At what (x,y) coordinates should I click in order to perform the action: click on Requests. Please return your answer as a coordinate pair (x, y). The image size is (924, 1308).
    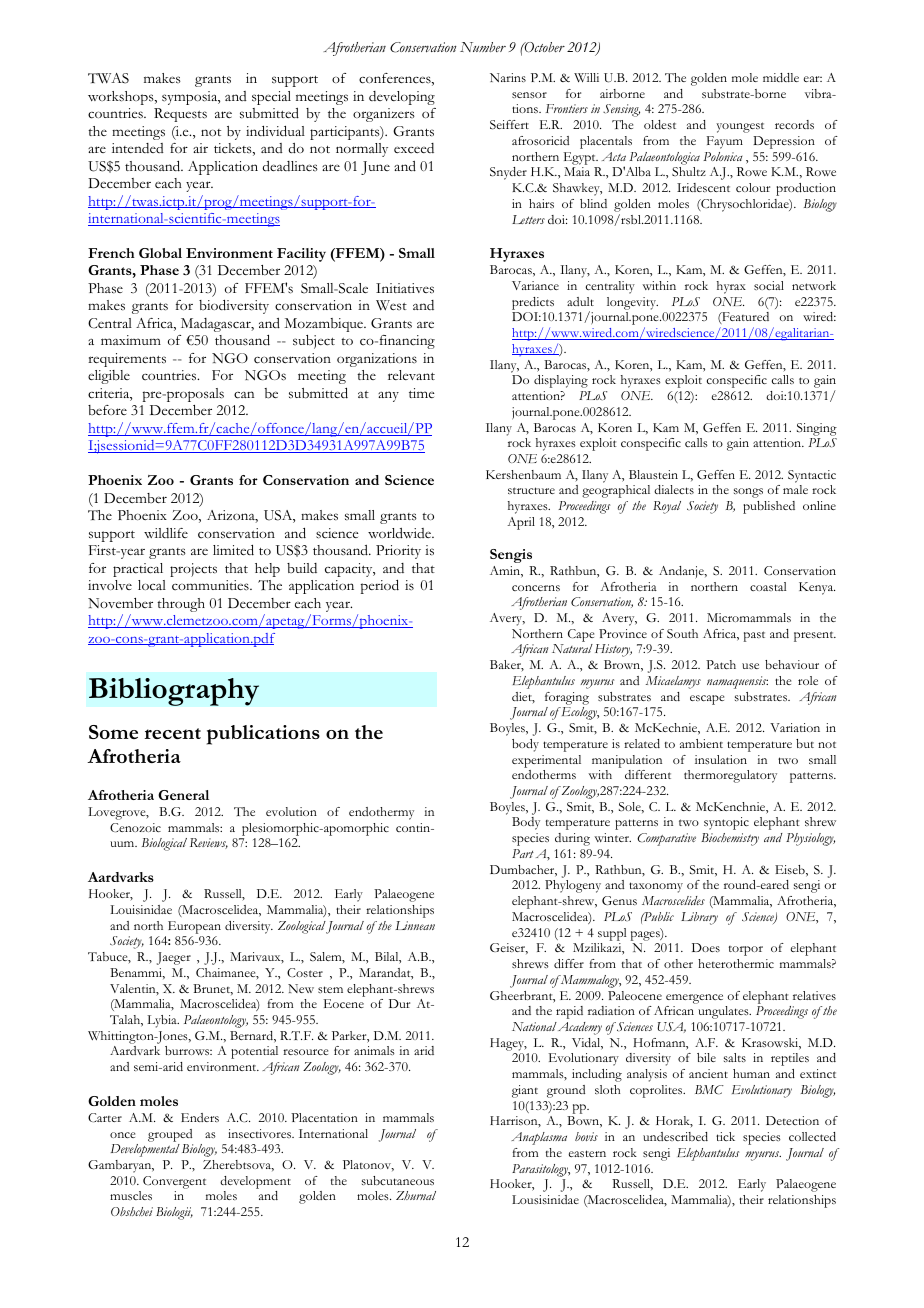
    Looking at the image, I should click on (180, 115).
